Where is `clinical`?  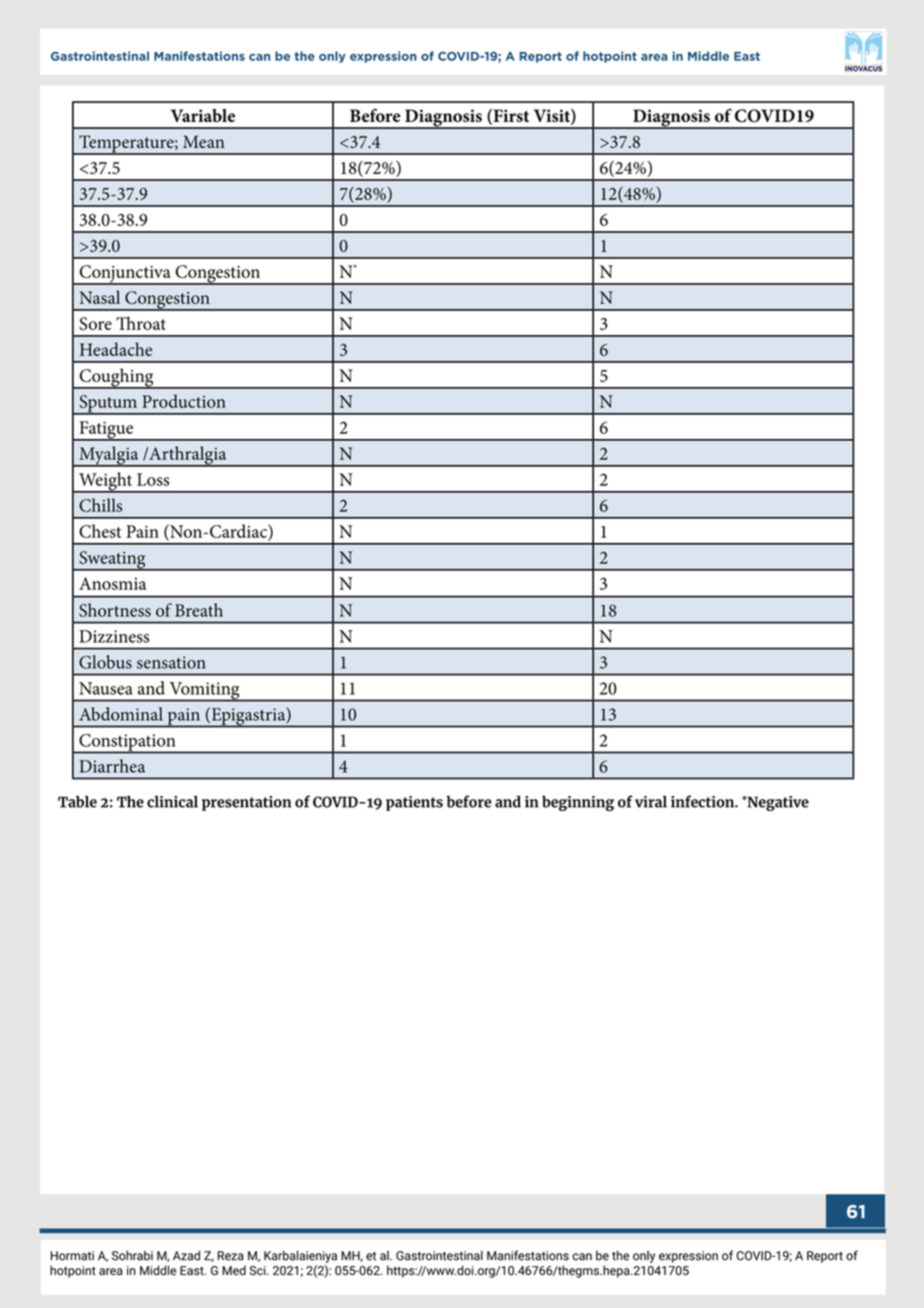 clinical is located at coordinates (172, 802).
